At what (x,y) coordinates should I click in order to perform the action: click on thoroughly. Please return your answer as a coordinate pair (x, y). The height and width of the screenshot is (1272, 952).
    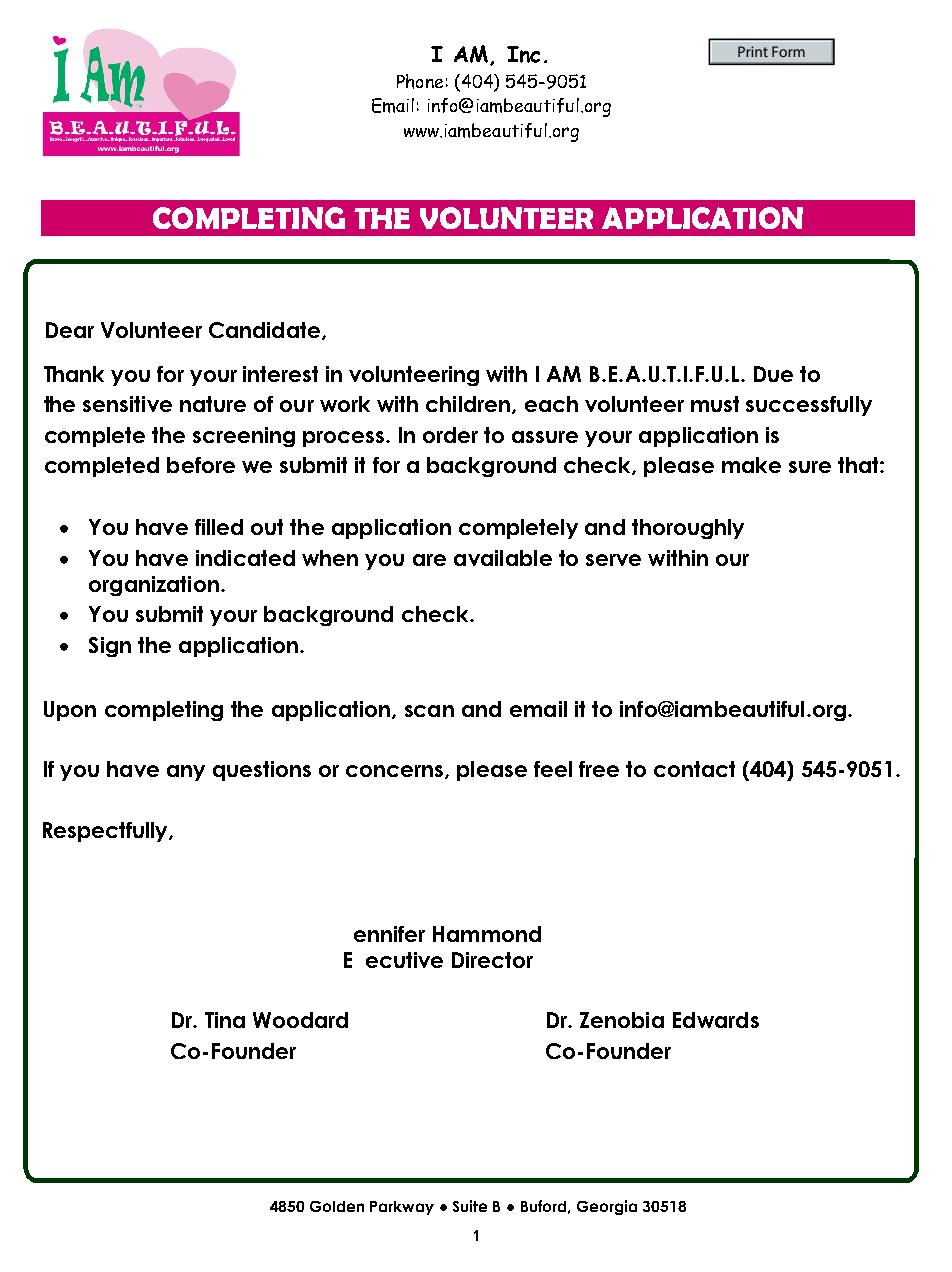
    Looking at the image, I should click on (688, 529).
